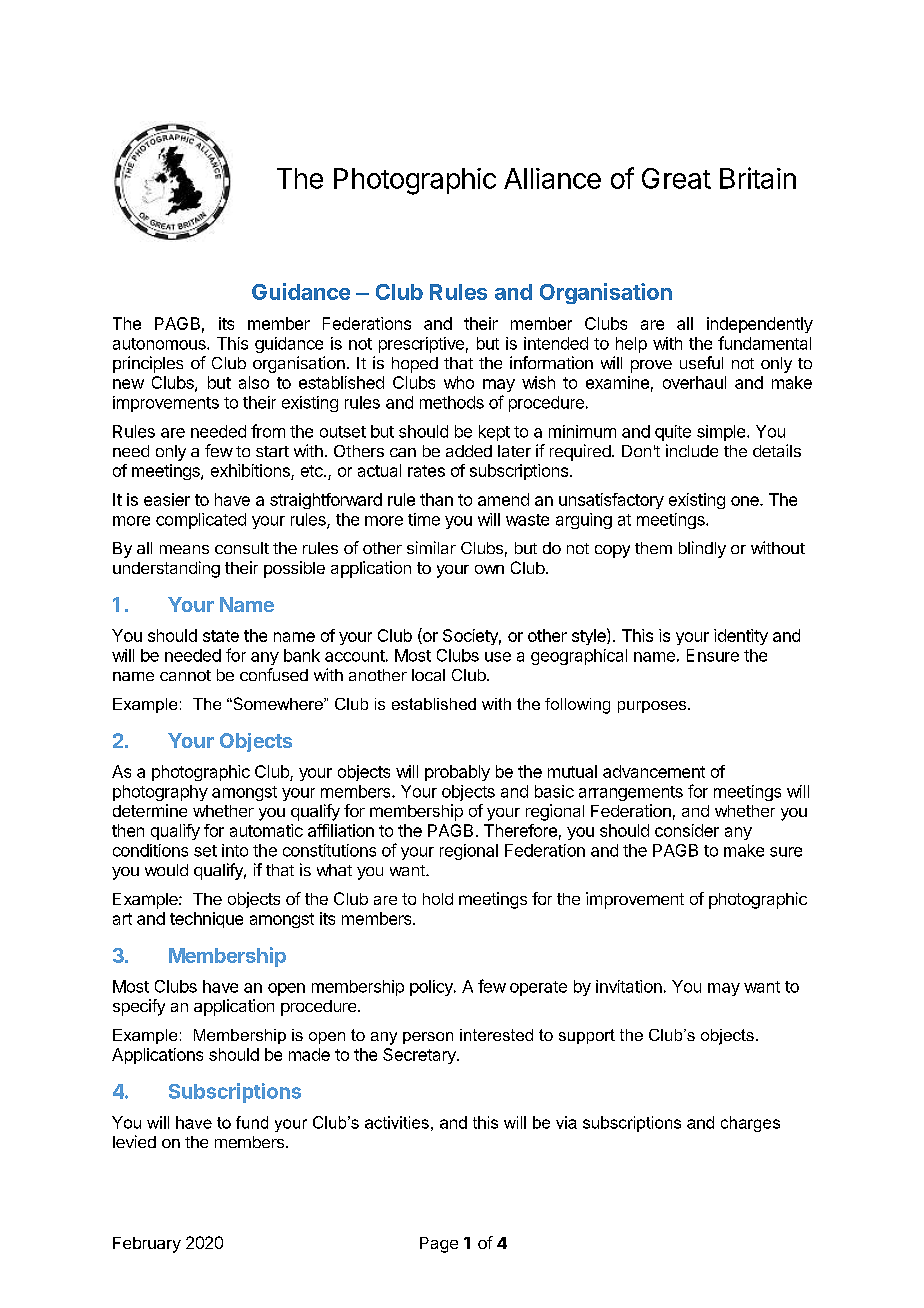 This screenshot has height=1308, width=924. I want to click on added, so click(469, 451).
